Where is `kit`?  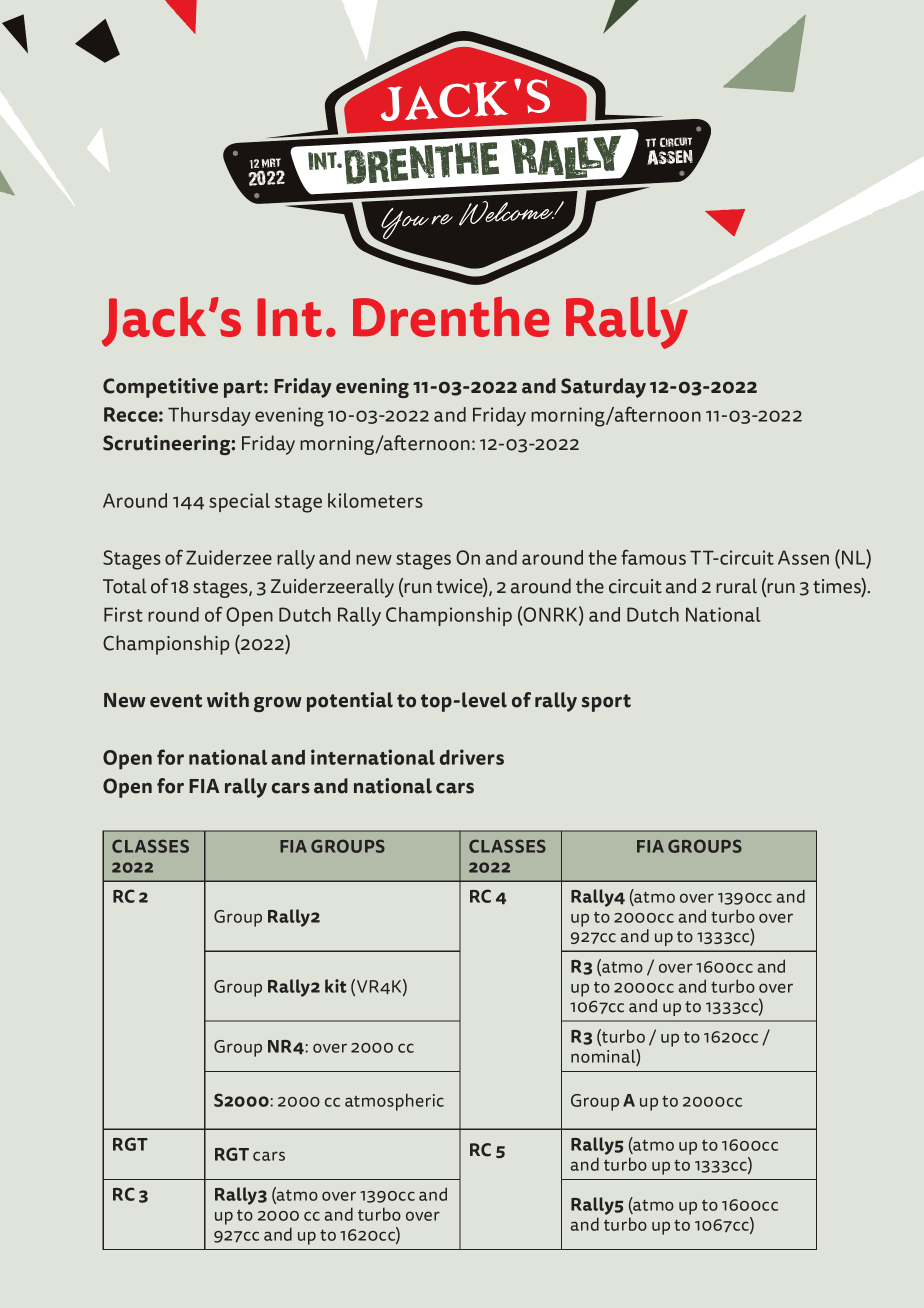 kit is located at coordinates (336, 986).
